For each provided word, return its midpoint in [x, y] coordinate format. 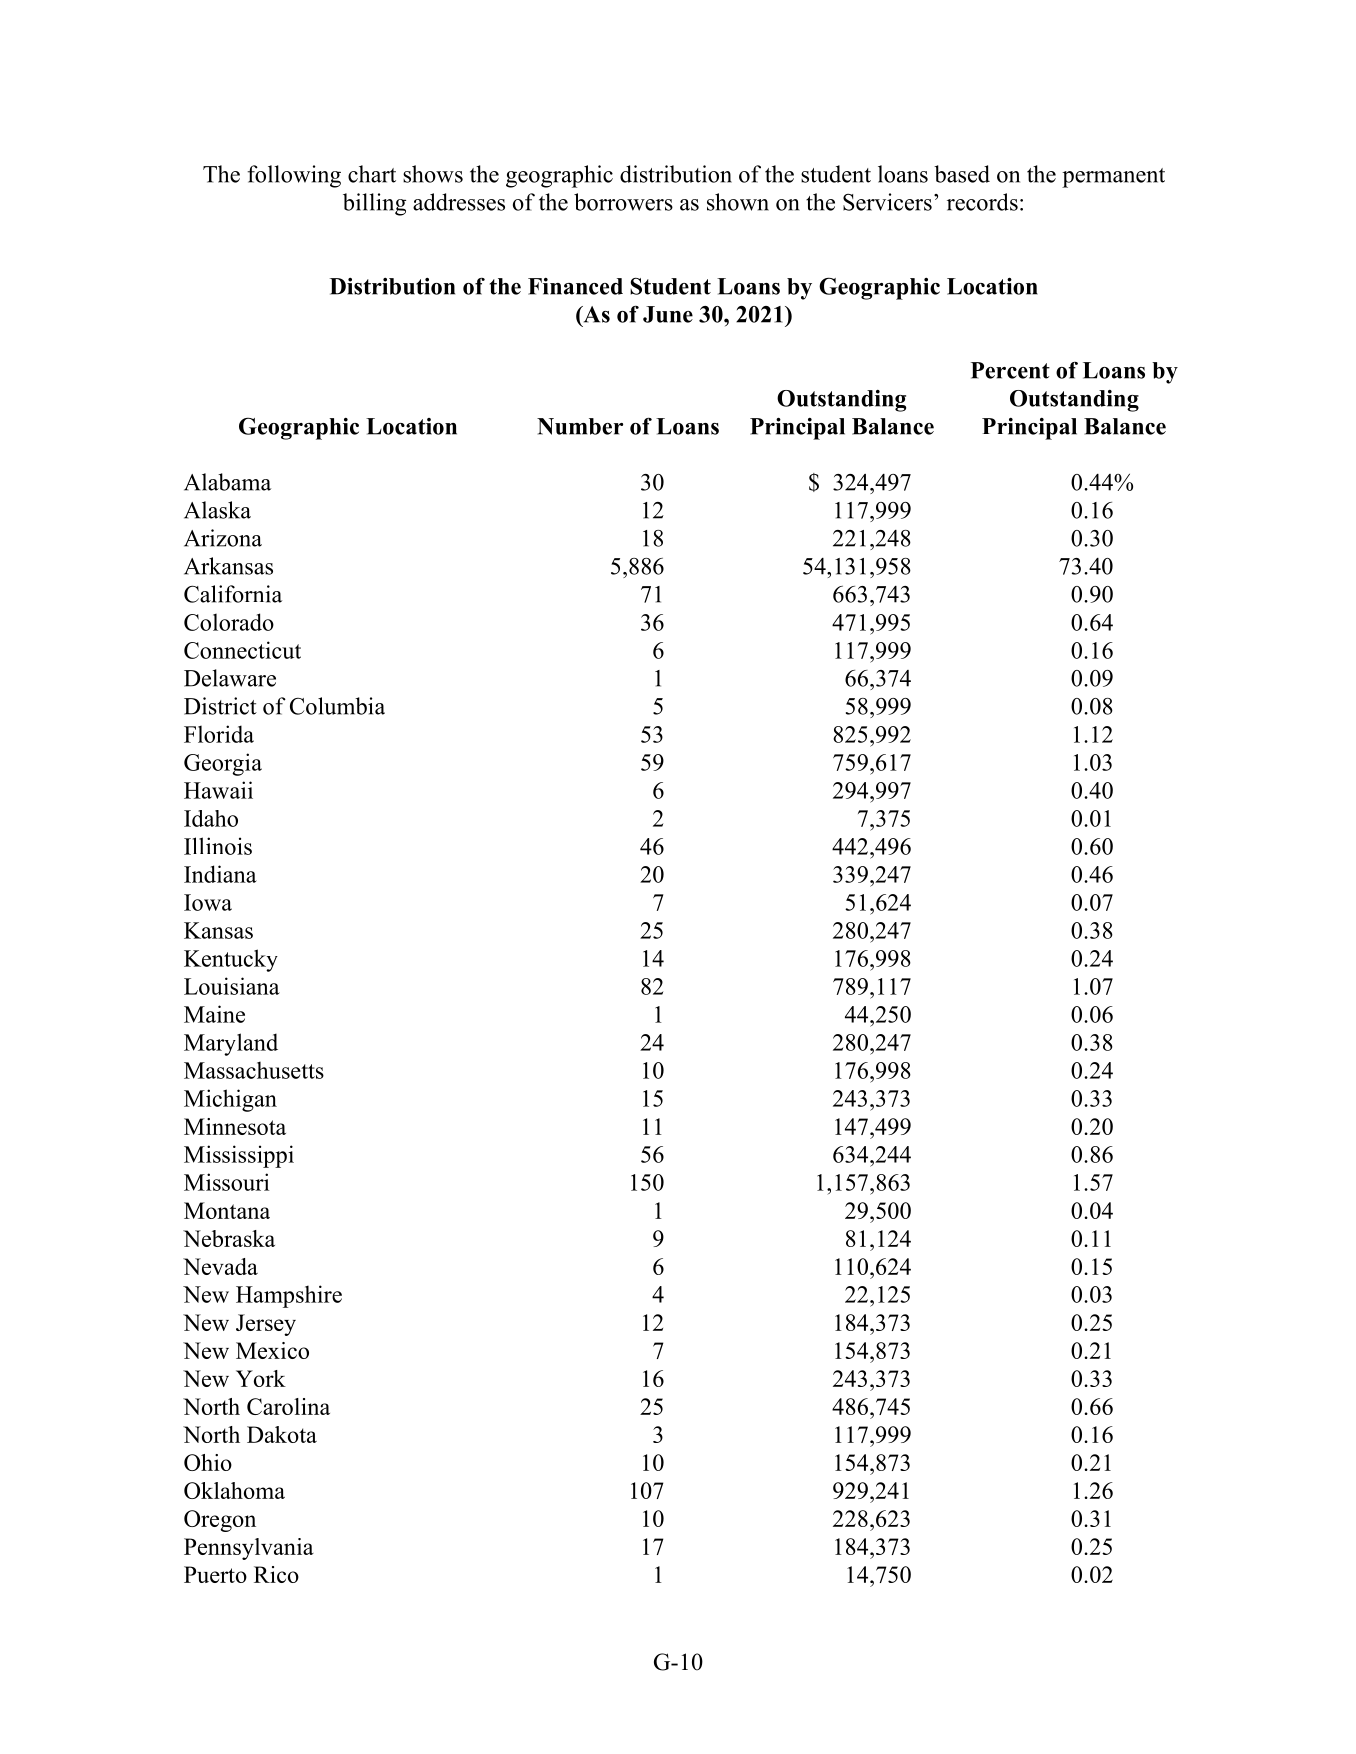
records [982, 202]
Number [580, 426]
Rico [276, 1574]
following [294, 176]
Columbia [337, 706]
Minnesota [235, 1126]
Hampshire [289, 1296]
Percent [1010, 370]
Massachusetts [254, 1070]
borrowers [623, 202]
